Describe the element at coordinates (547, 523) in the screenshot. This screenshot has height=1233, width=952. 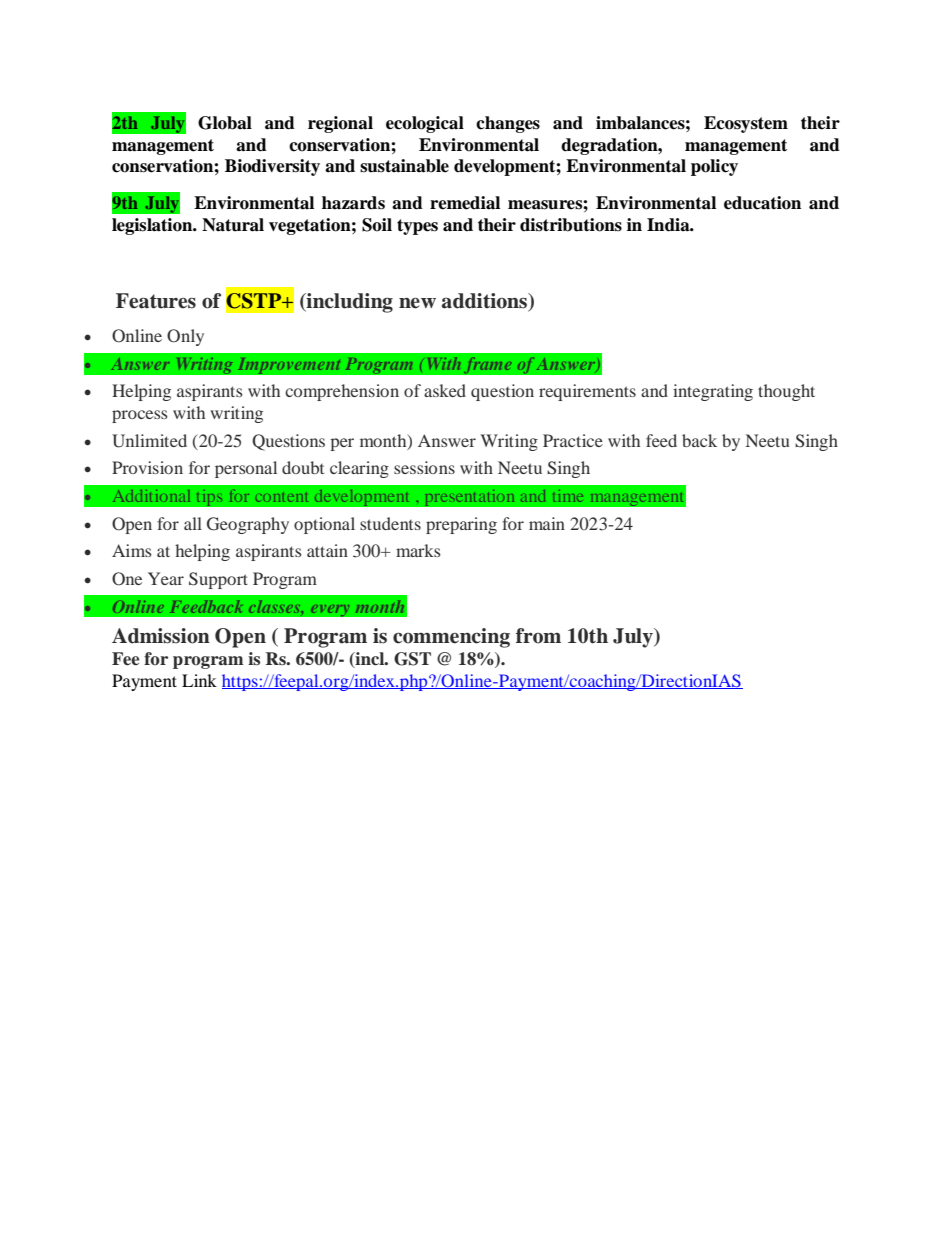
I see `main` at that location.
